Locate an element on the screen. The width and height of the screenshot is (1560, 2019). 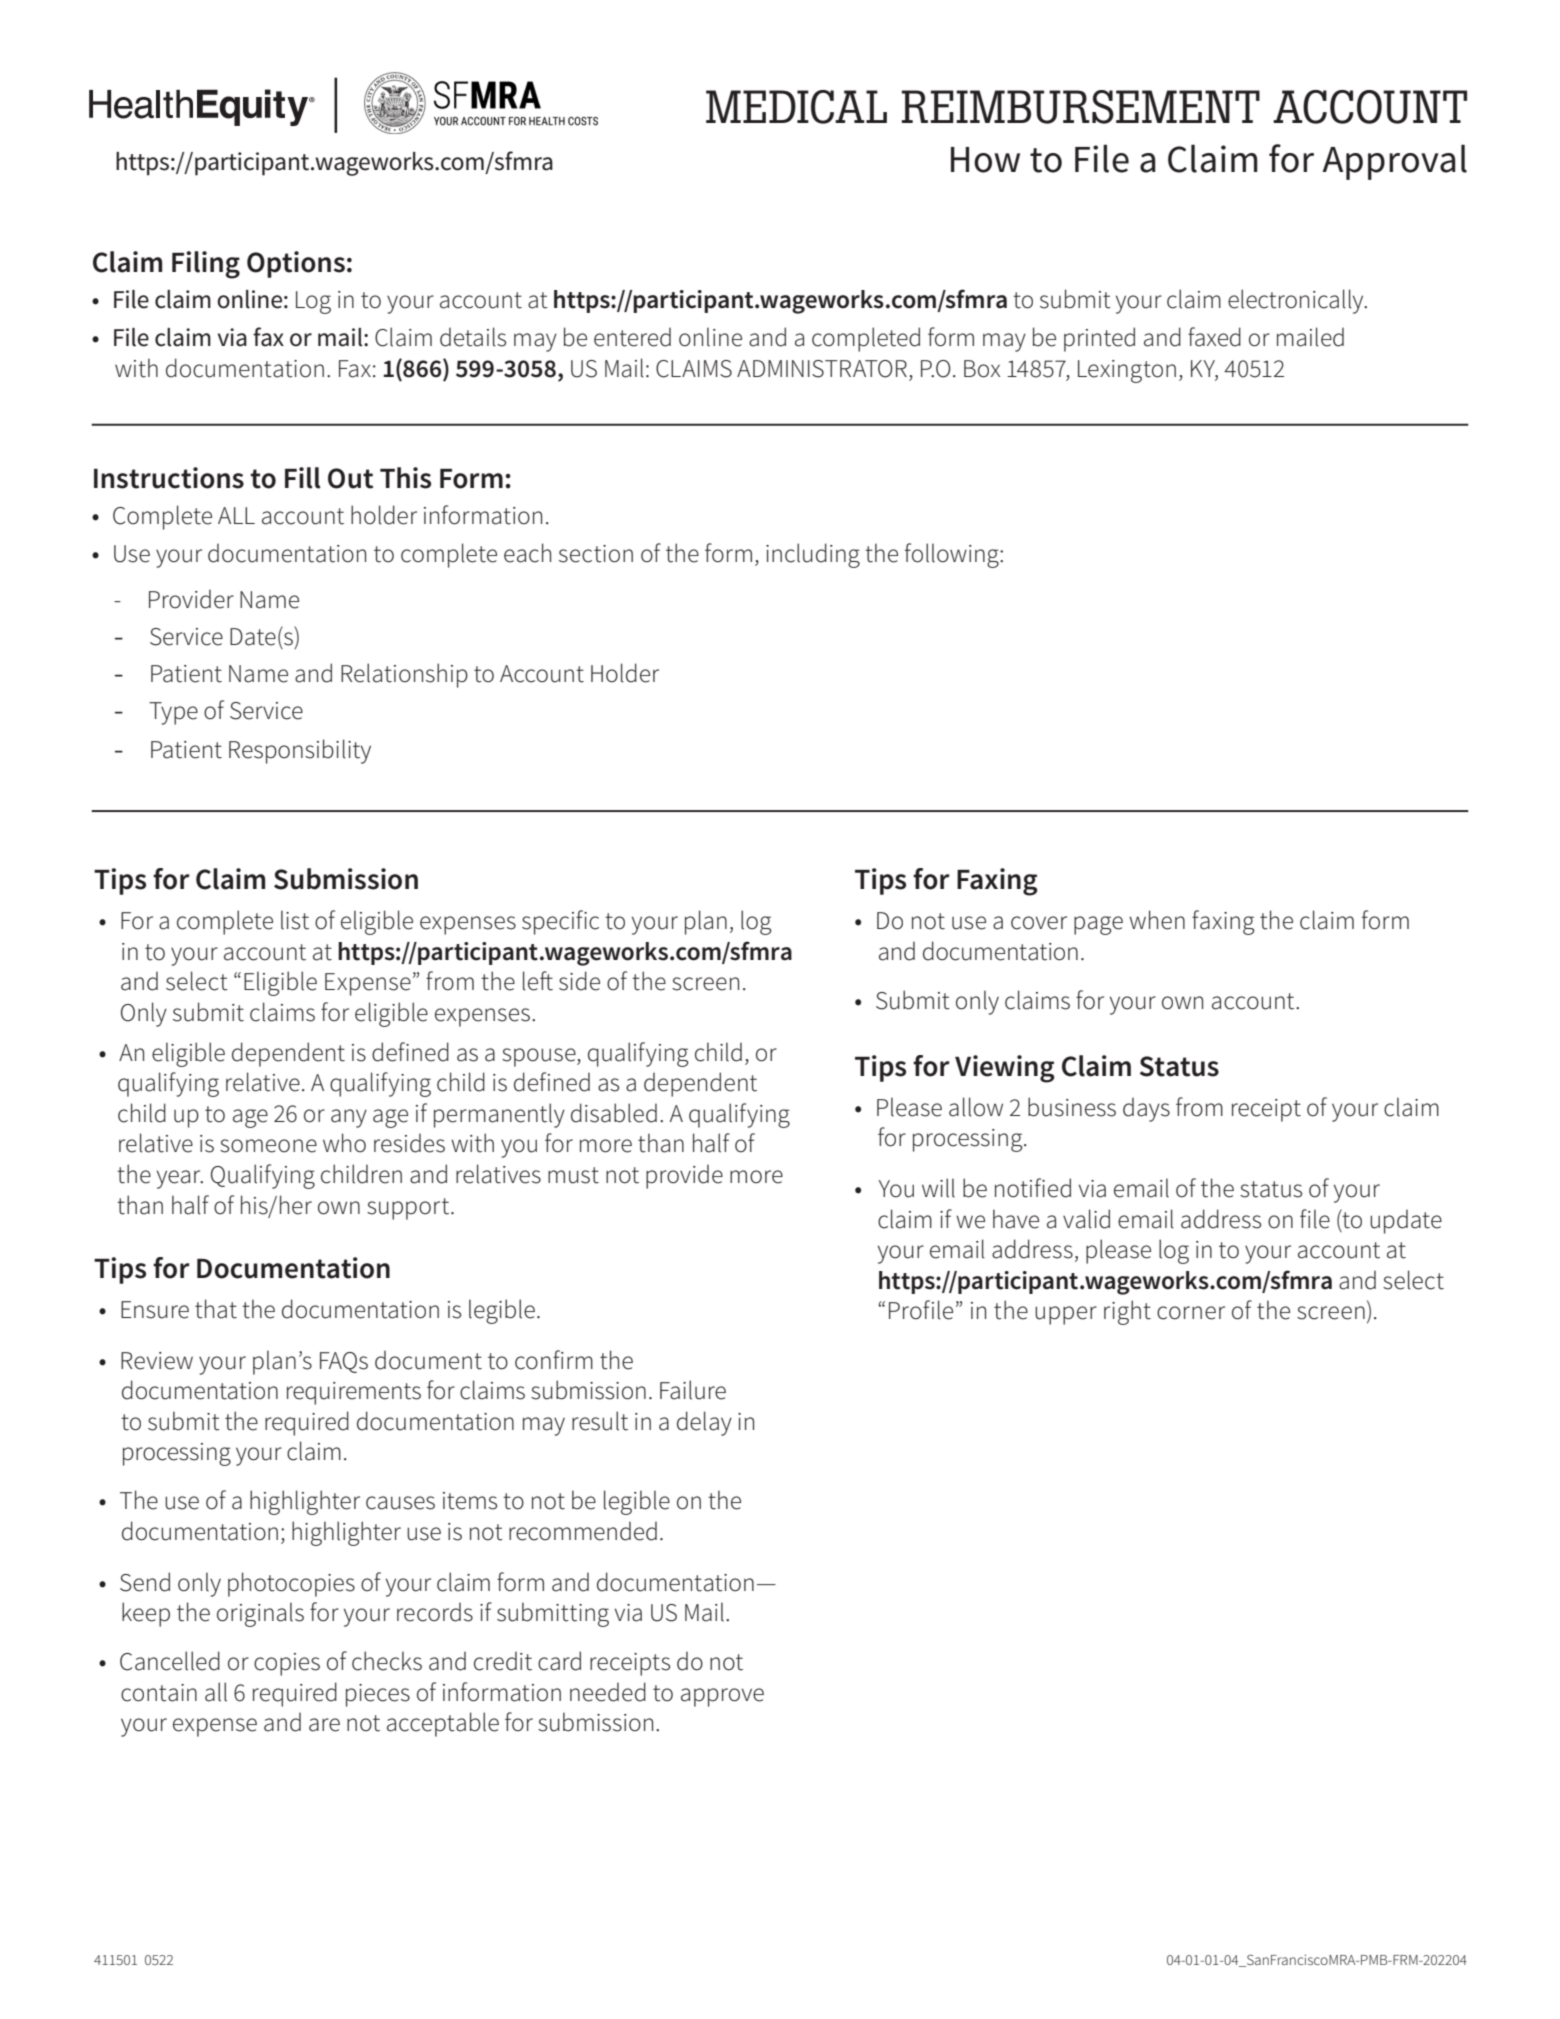
approve is located at coordinates (722, 1697).
